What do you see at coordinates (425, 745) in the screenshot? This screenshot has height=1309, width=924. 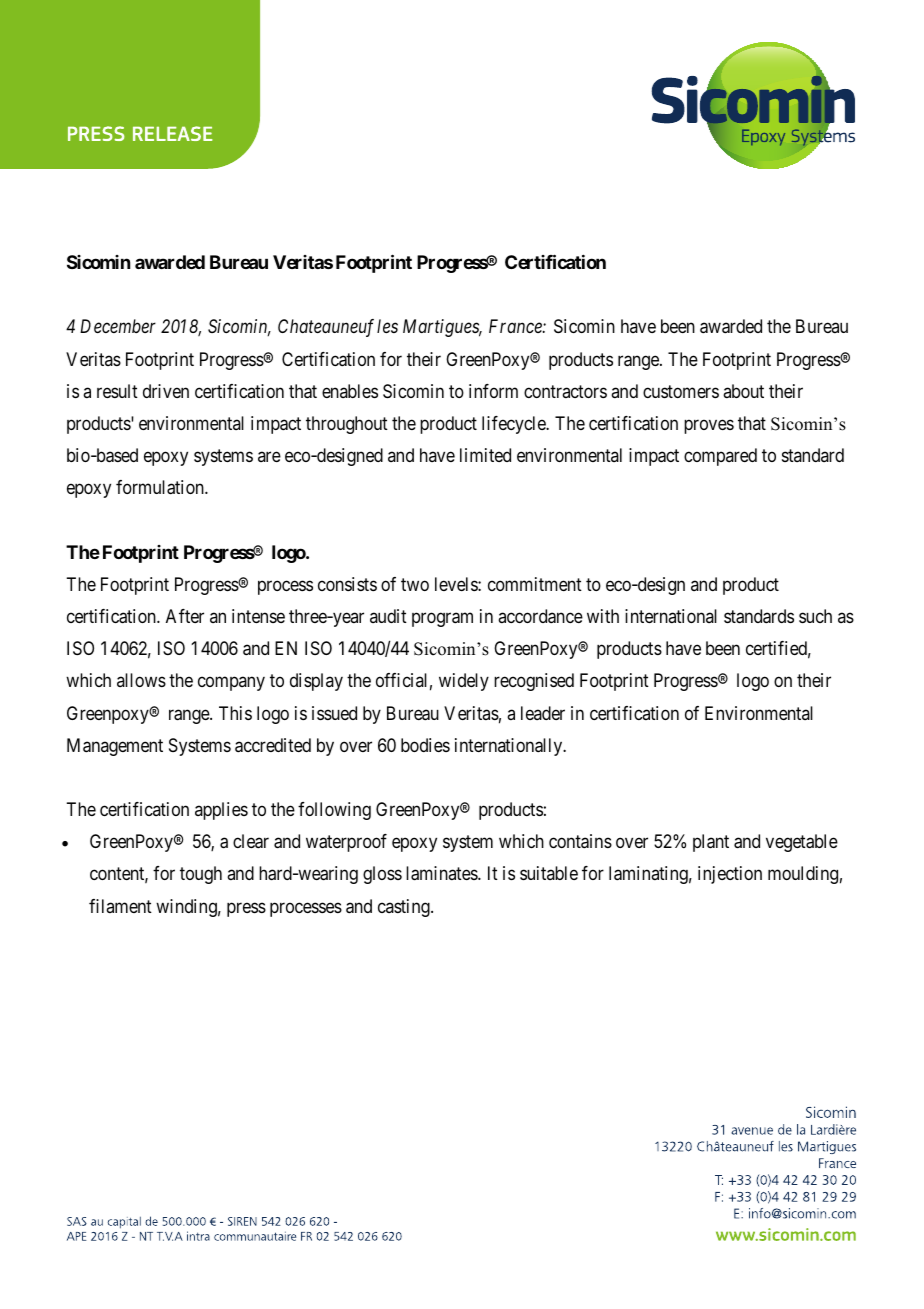 I see `bodies` at bounding box center [425, 745].
